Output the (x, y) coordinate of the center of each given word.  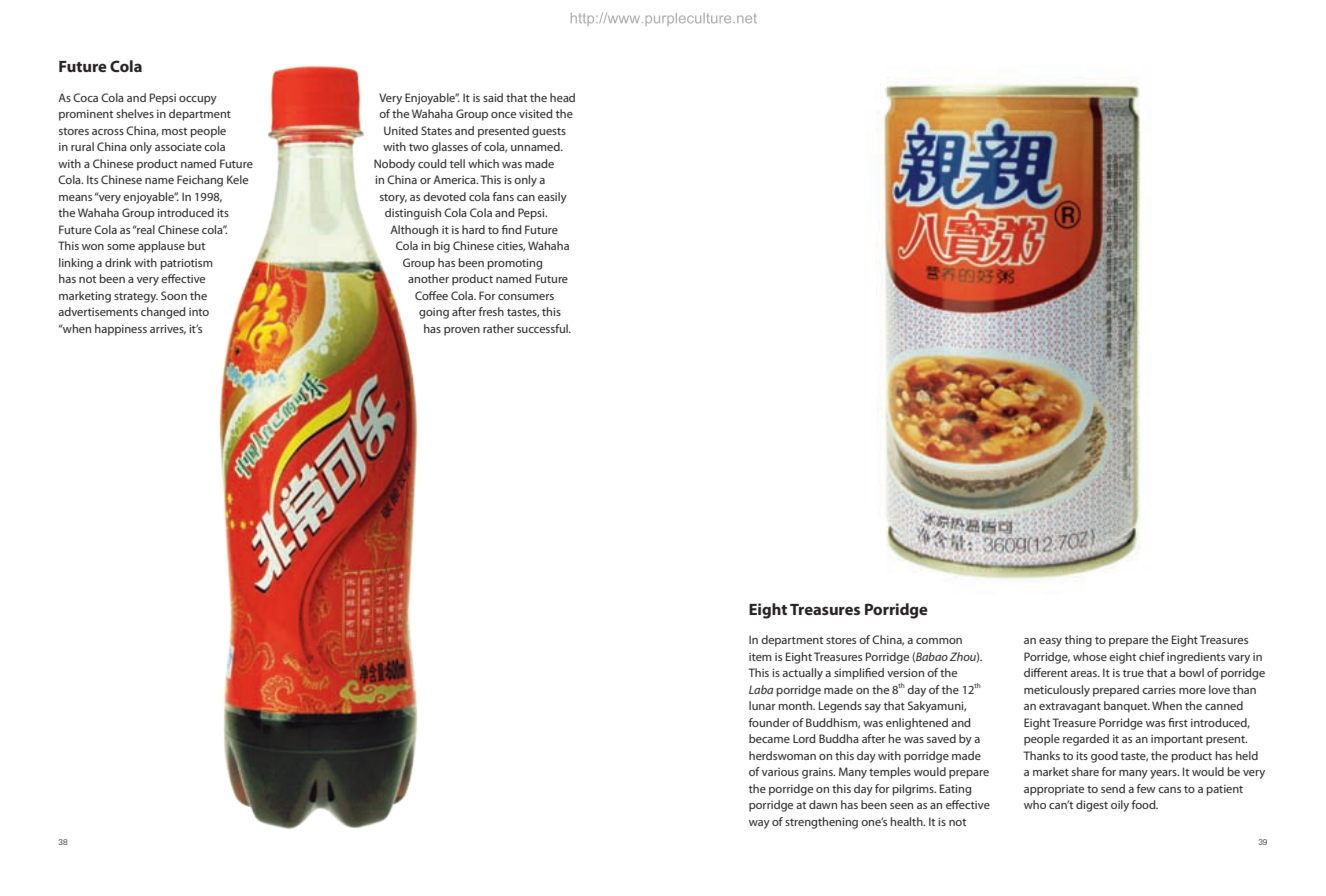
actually (802, 674)
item (760, 657)
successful (543, 328)
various (780, 772)
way (759, 824)
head (562, 97)
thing (1078, 641)
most (174, 131)
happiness (121, 330)
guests (549, 133)
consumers (526, 297)
